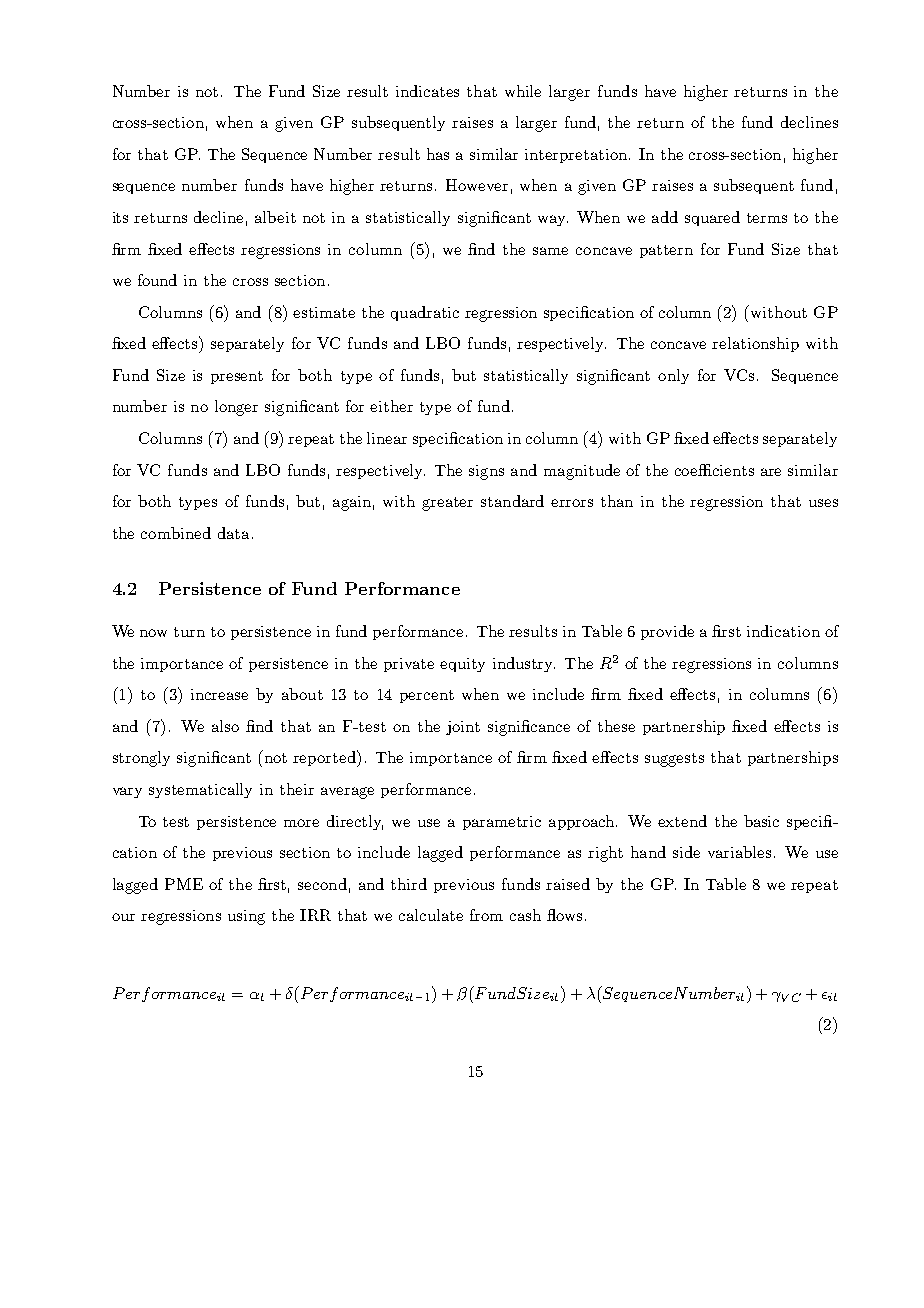  What do you see at coordinates (714, 470) in the screenshot?
I see `coefficients` at bounding box center [714, 470].
